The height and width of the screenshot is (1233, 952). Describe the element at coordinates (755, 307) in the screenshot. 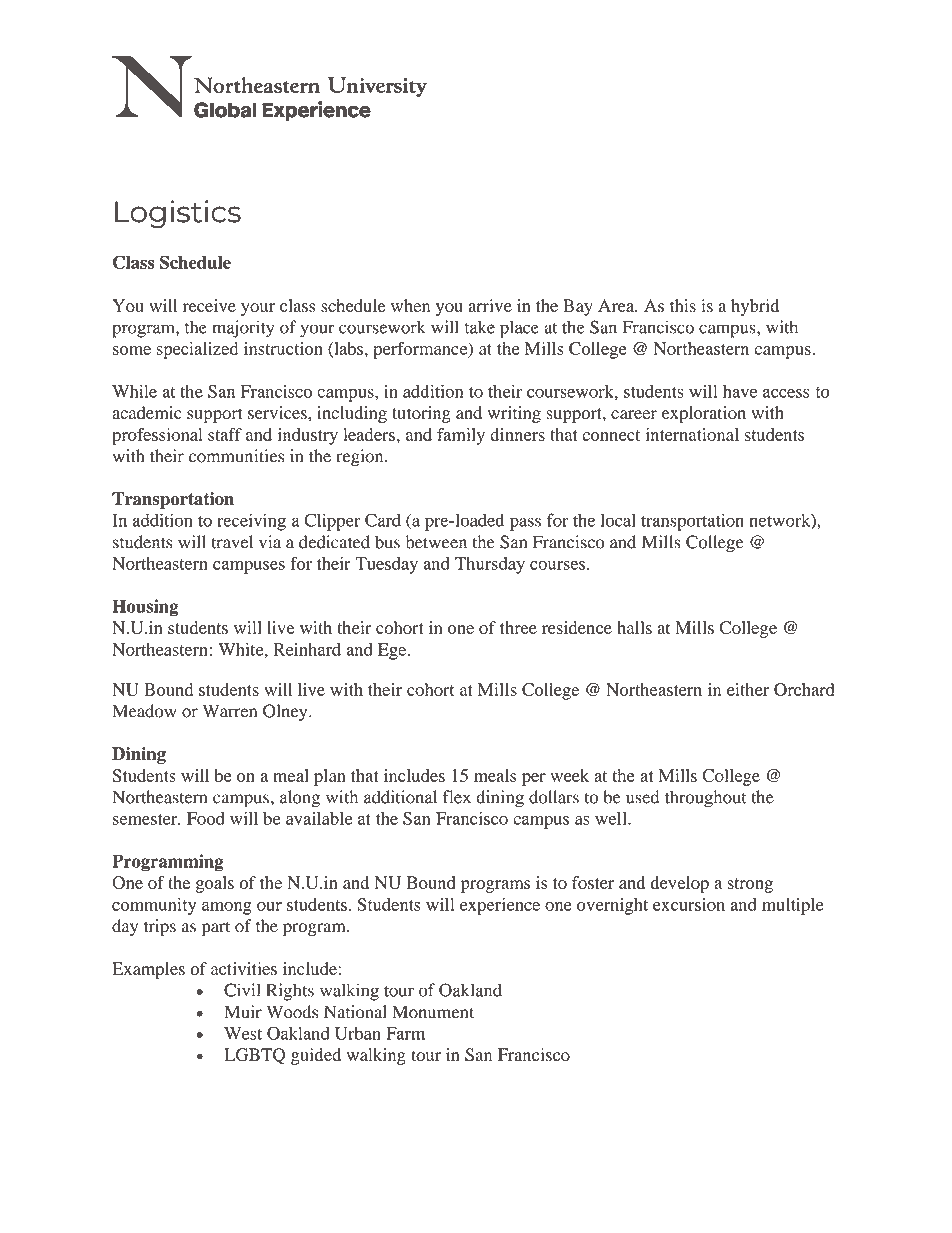

I see `hybrid` at that location.
